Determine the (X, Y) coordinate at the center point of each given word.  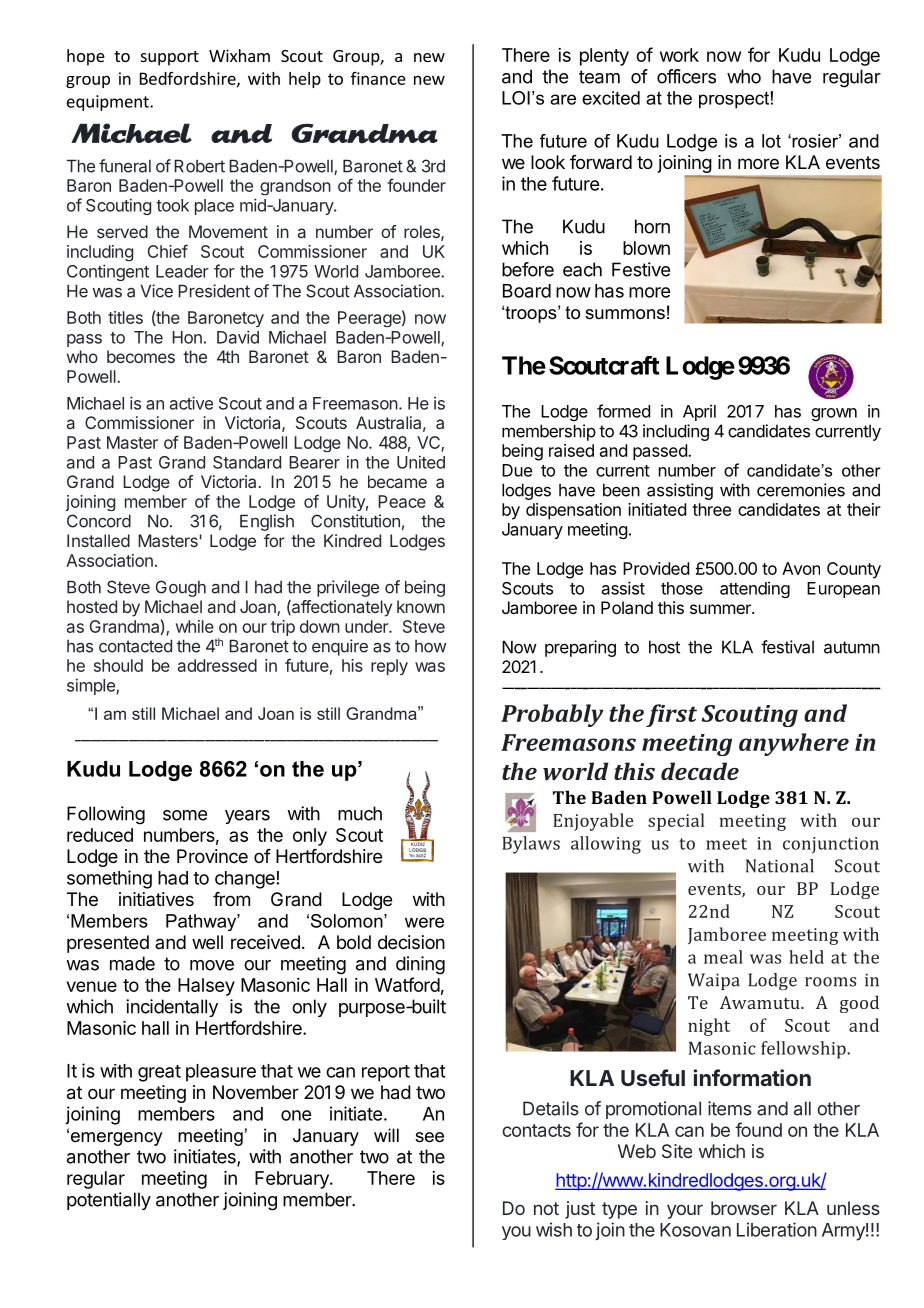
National (780, 866)
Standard (247, 462)
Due (517, 470)
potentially (109, 1201)
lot (771, 141)
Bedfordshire (189, 79)
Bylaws (531, 845)
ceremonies (801, 490)
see (429, 1137)
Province (212, 856)
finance (378, 78)
